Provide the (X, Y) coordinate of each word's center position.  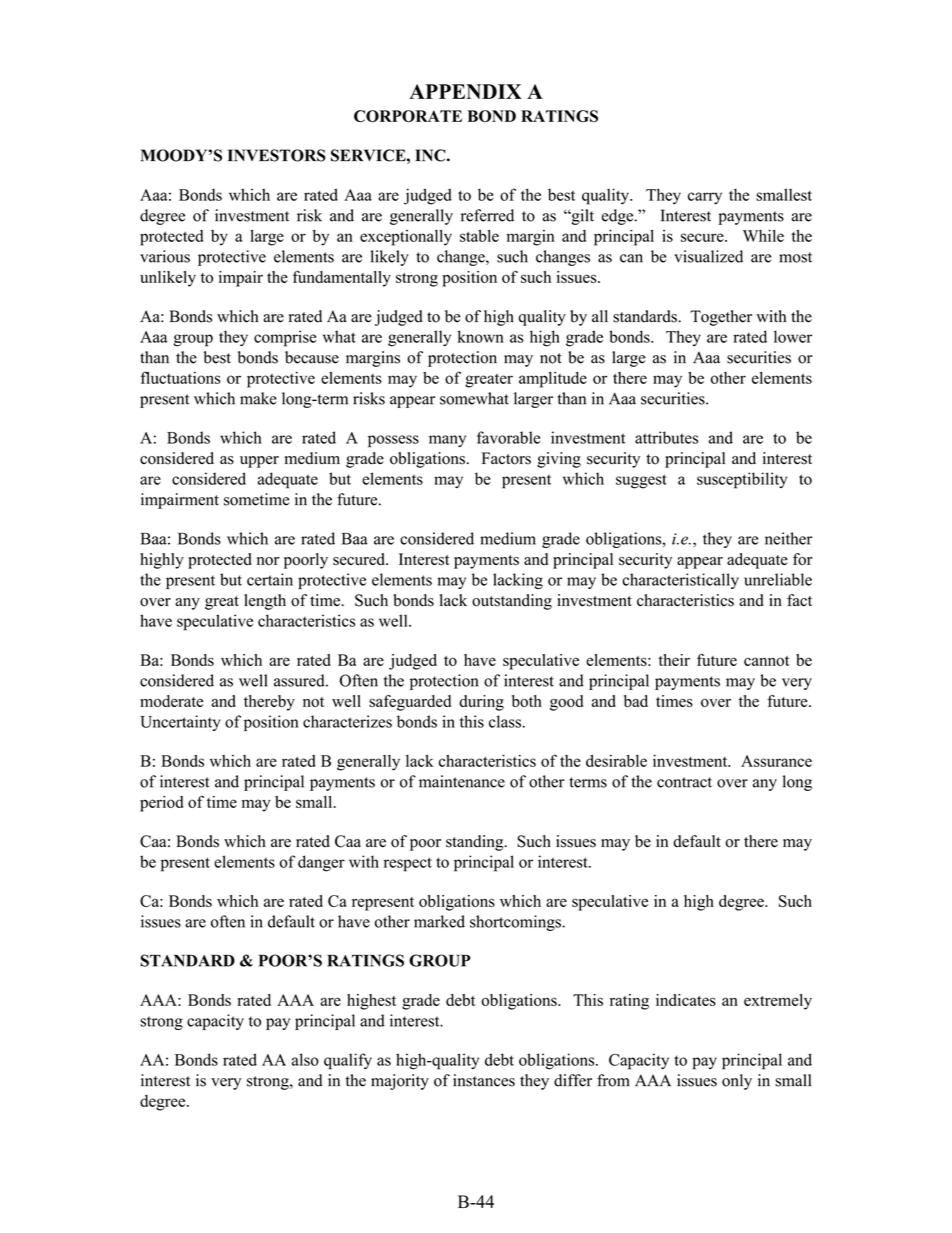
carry (705, 198)
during (481, 703)
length (265, 602)
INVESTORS (277, 155)
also (305, 1059)
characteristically (680, 581)
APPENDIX (465, 91)
